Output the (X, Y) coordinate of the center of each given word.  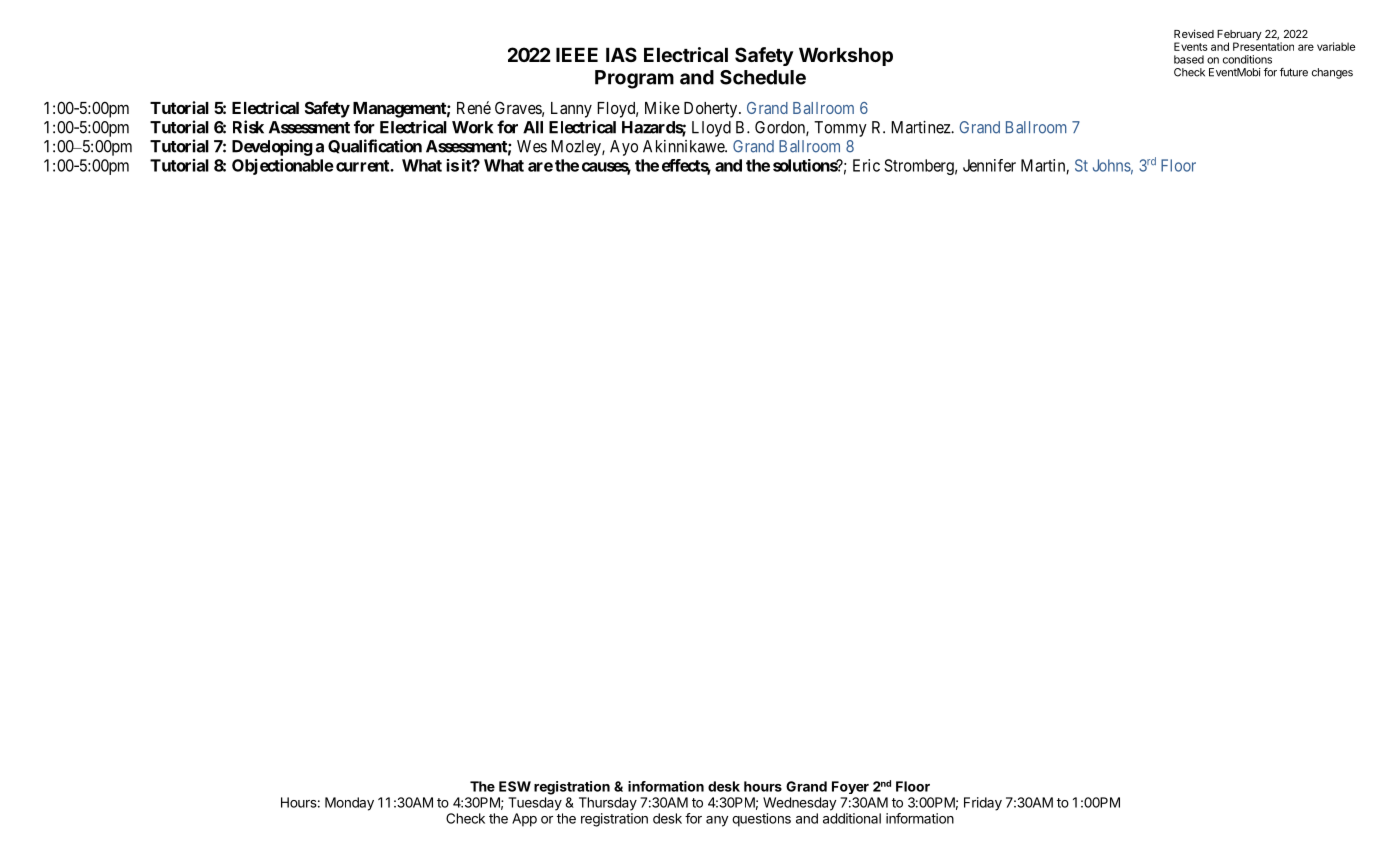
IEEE (577, 55)
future (1294, 72)
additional (852, 818)
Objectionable (283, 167)
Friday (983, 804)
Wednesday (800, 804)
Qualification (375, 146)
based (1189, 59)
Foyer (850, 787)
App (524, 820)
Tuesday (535, 804)
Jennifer (989, 165)
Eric (866, 165)
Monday (349, 804)
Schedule (763, 77)
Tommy (840, 129)
